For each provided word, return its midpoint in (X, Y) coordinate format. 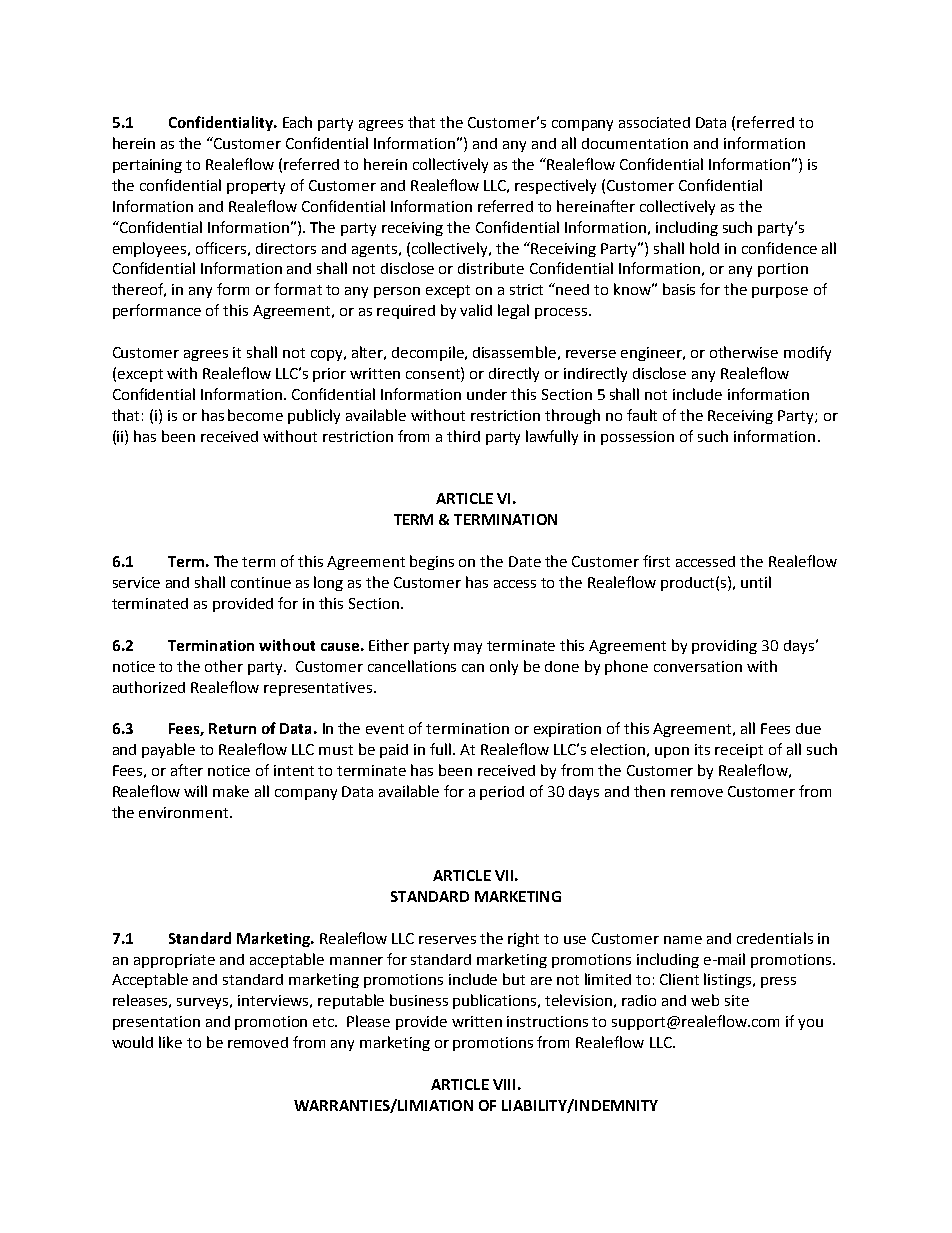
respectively (555, 186)
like (170, 1042)
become (255, 415)
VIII (504, 1084)
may (468, 648)
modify (807, 353)
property (256, 187)
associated (654, 122)
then (649, 791)
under (487, 394)
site (737, 1000)
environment (185, 812)
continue (261, 582)
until (756, 582)
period (502, 793)
